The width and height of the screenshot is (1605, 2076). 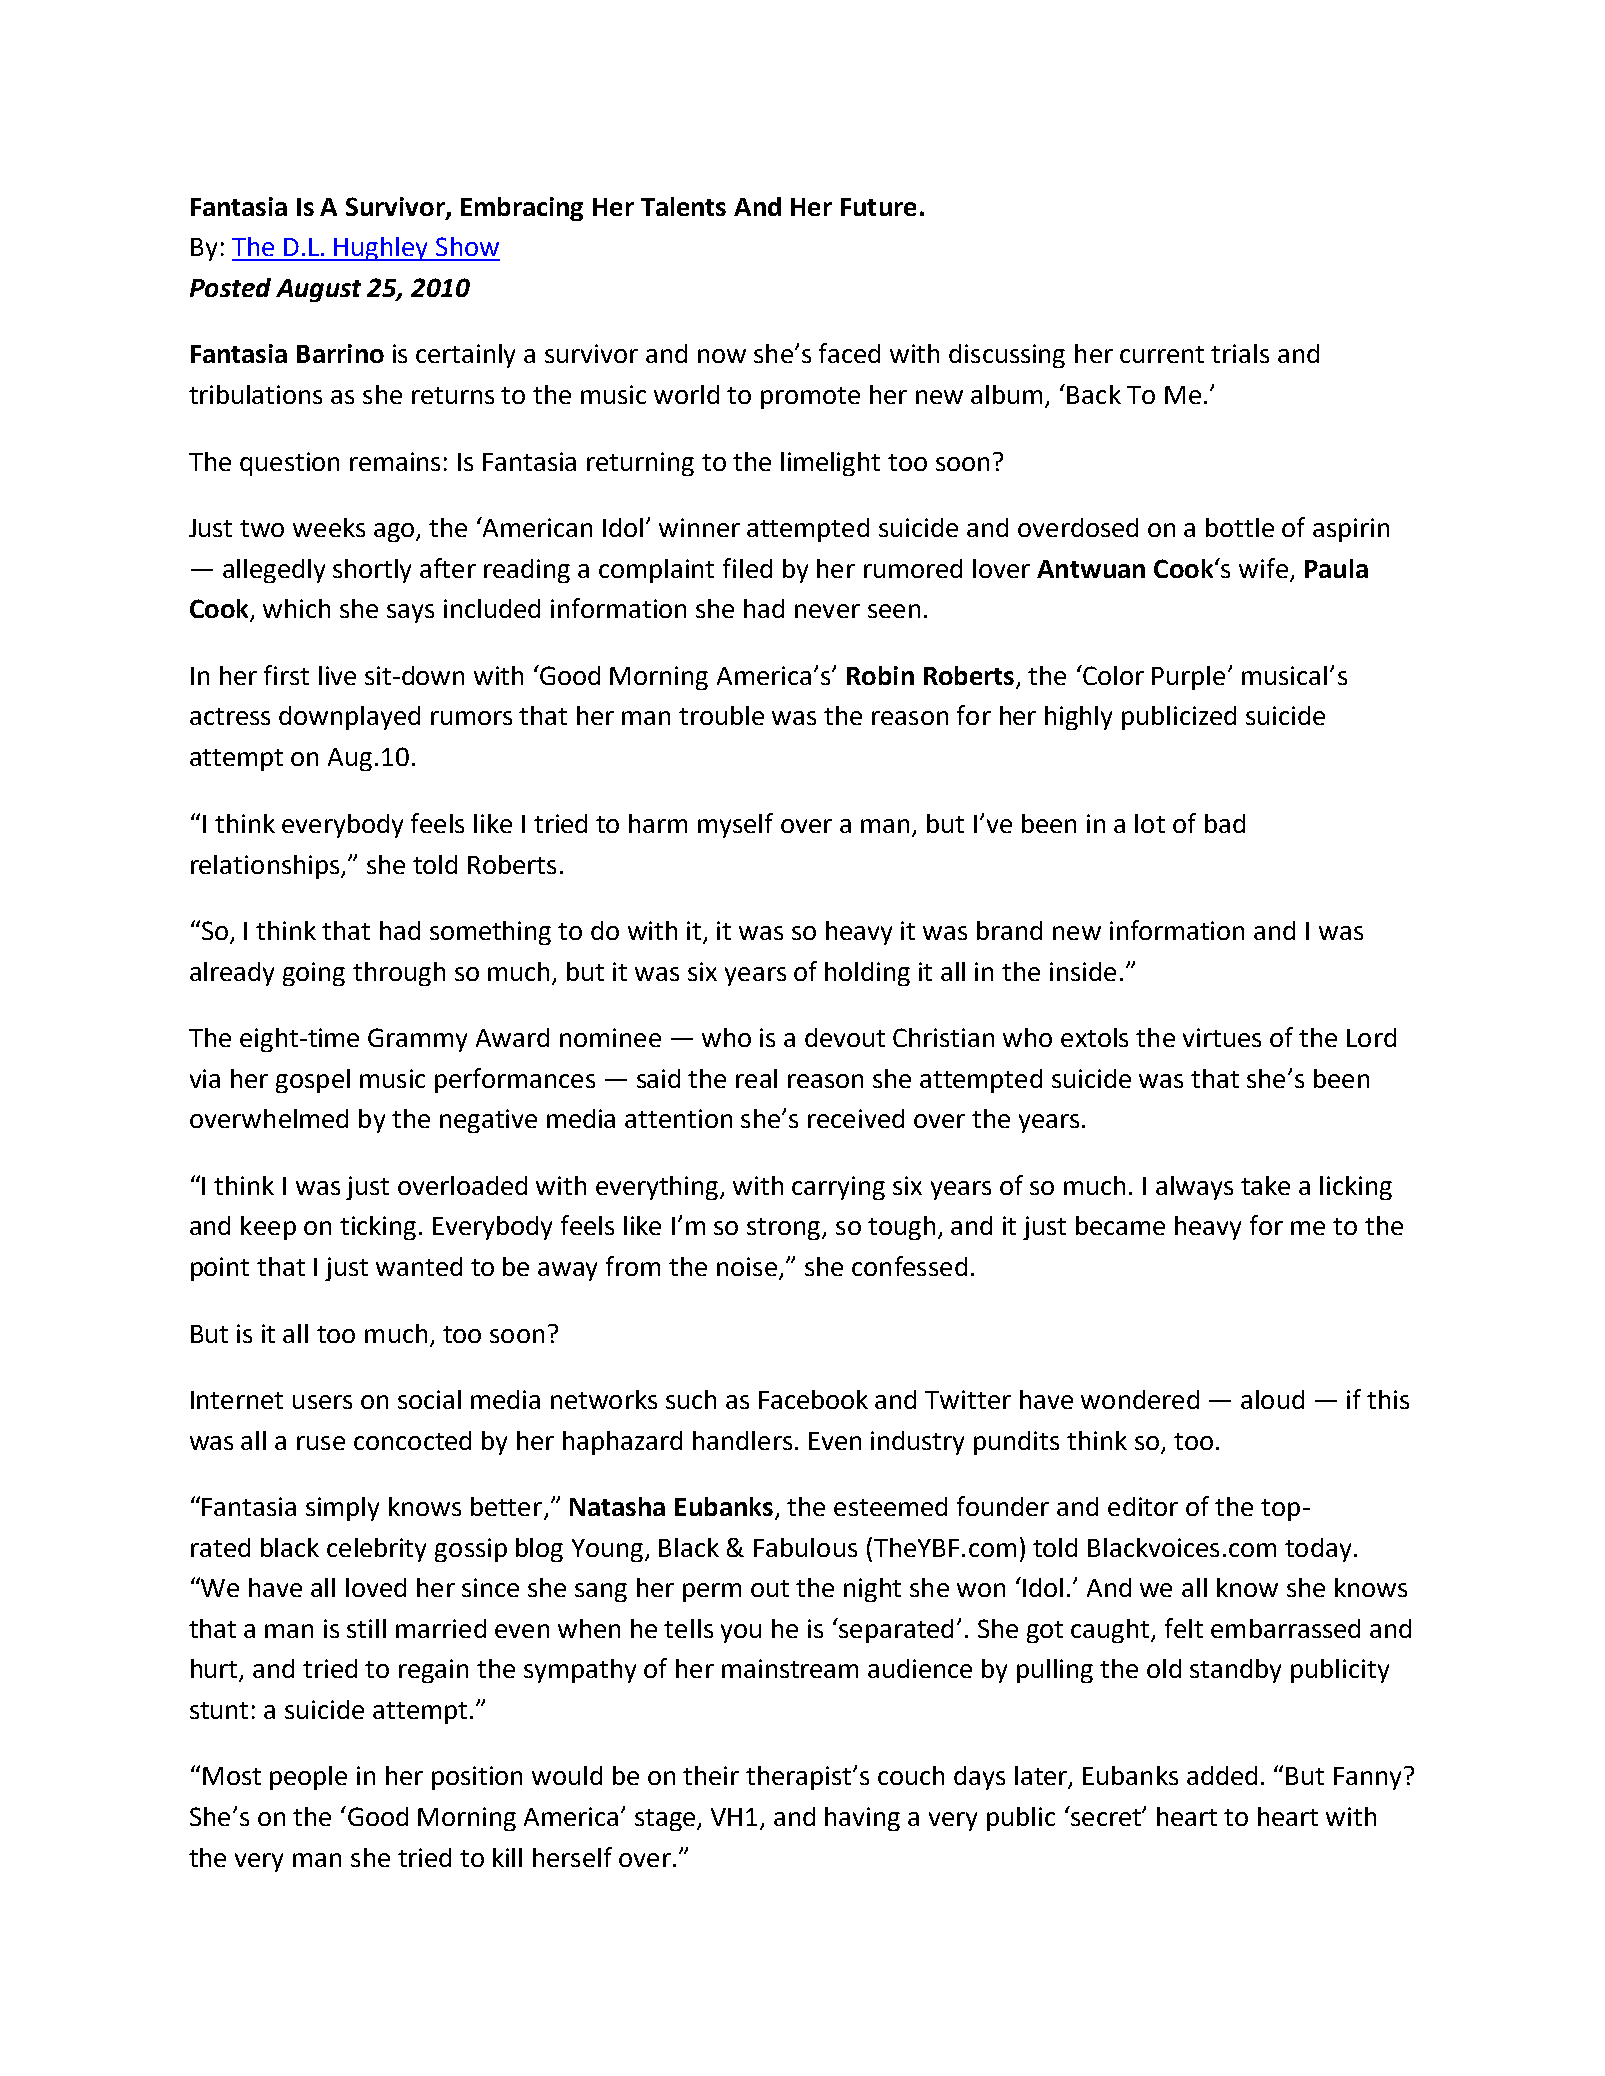 What do you see at coordinates (862, 1819) in the screenshot?
I see `having` at bounding box center [862, 1819].
